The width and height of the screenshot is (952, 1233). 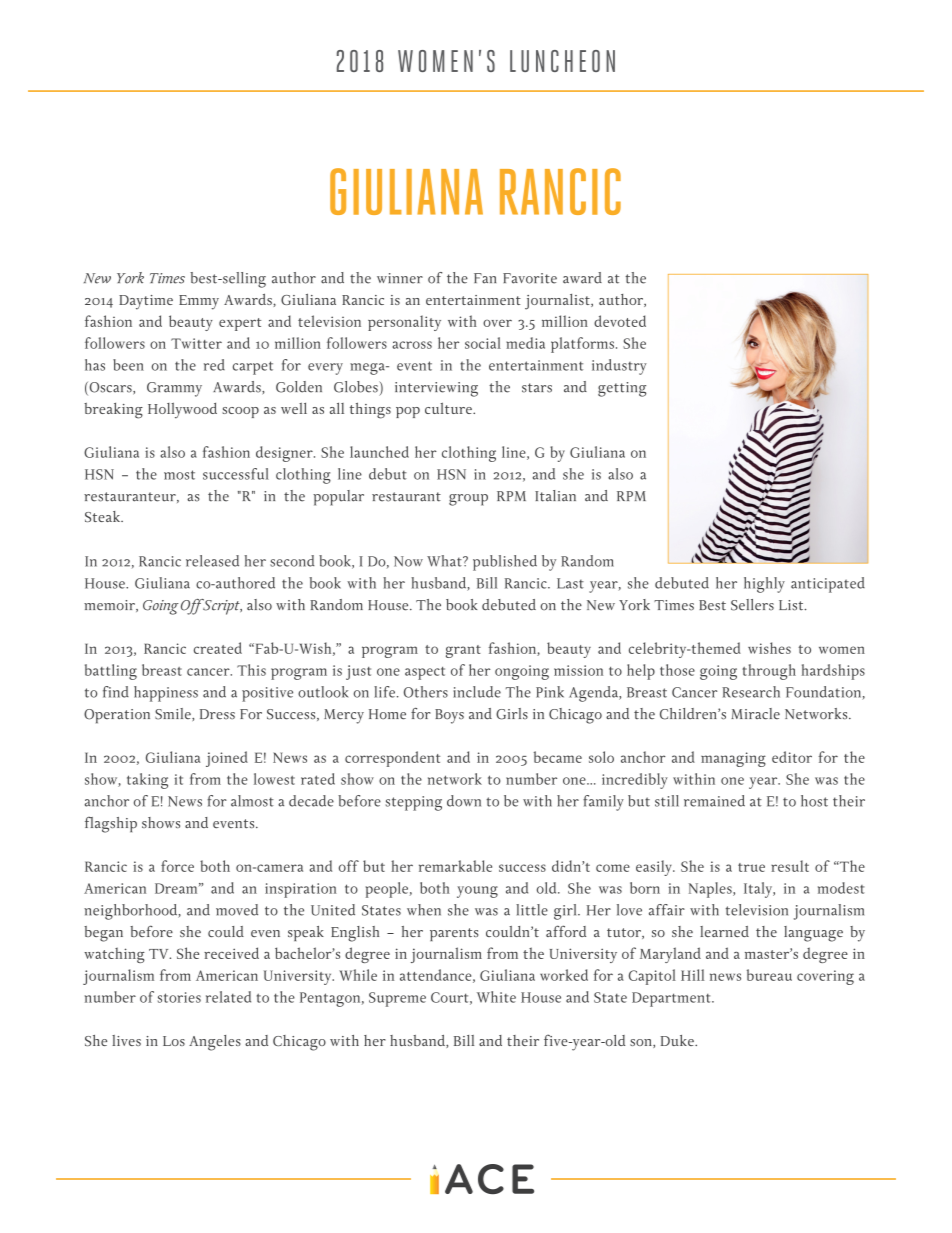 I want to click on bureau, so click(x=769, y=975).
